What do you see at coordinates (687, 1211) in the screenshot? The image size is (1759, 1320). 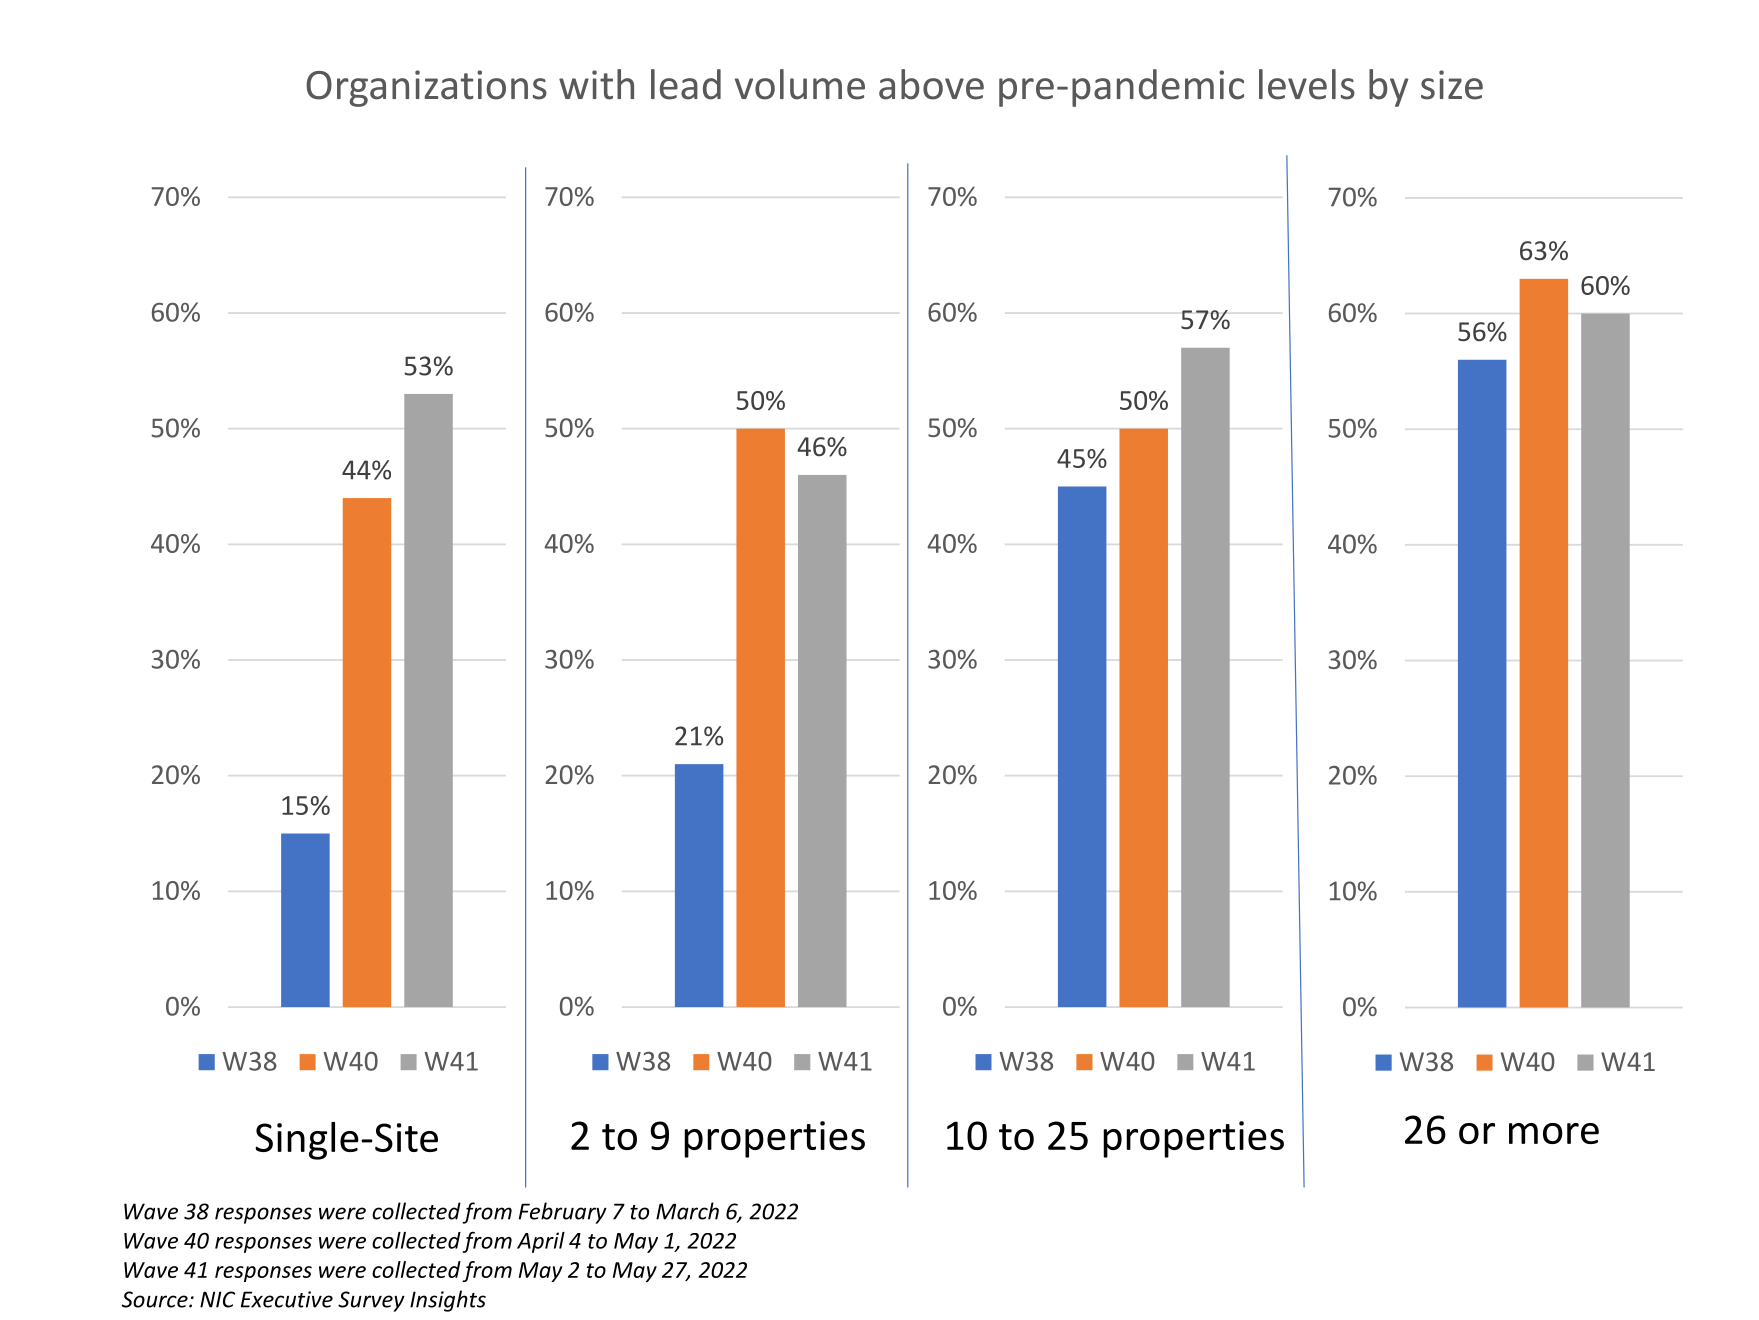 I see `March` at bounding box center [687, 1211].
